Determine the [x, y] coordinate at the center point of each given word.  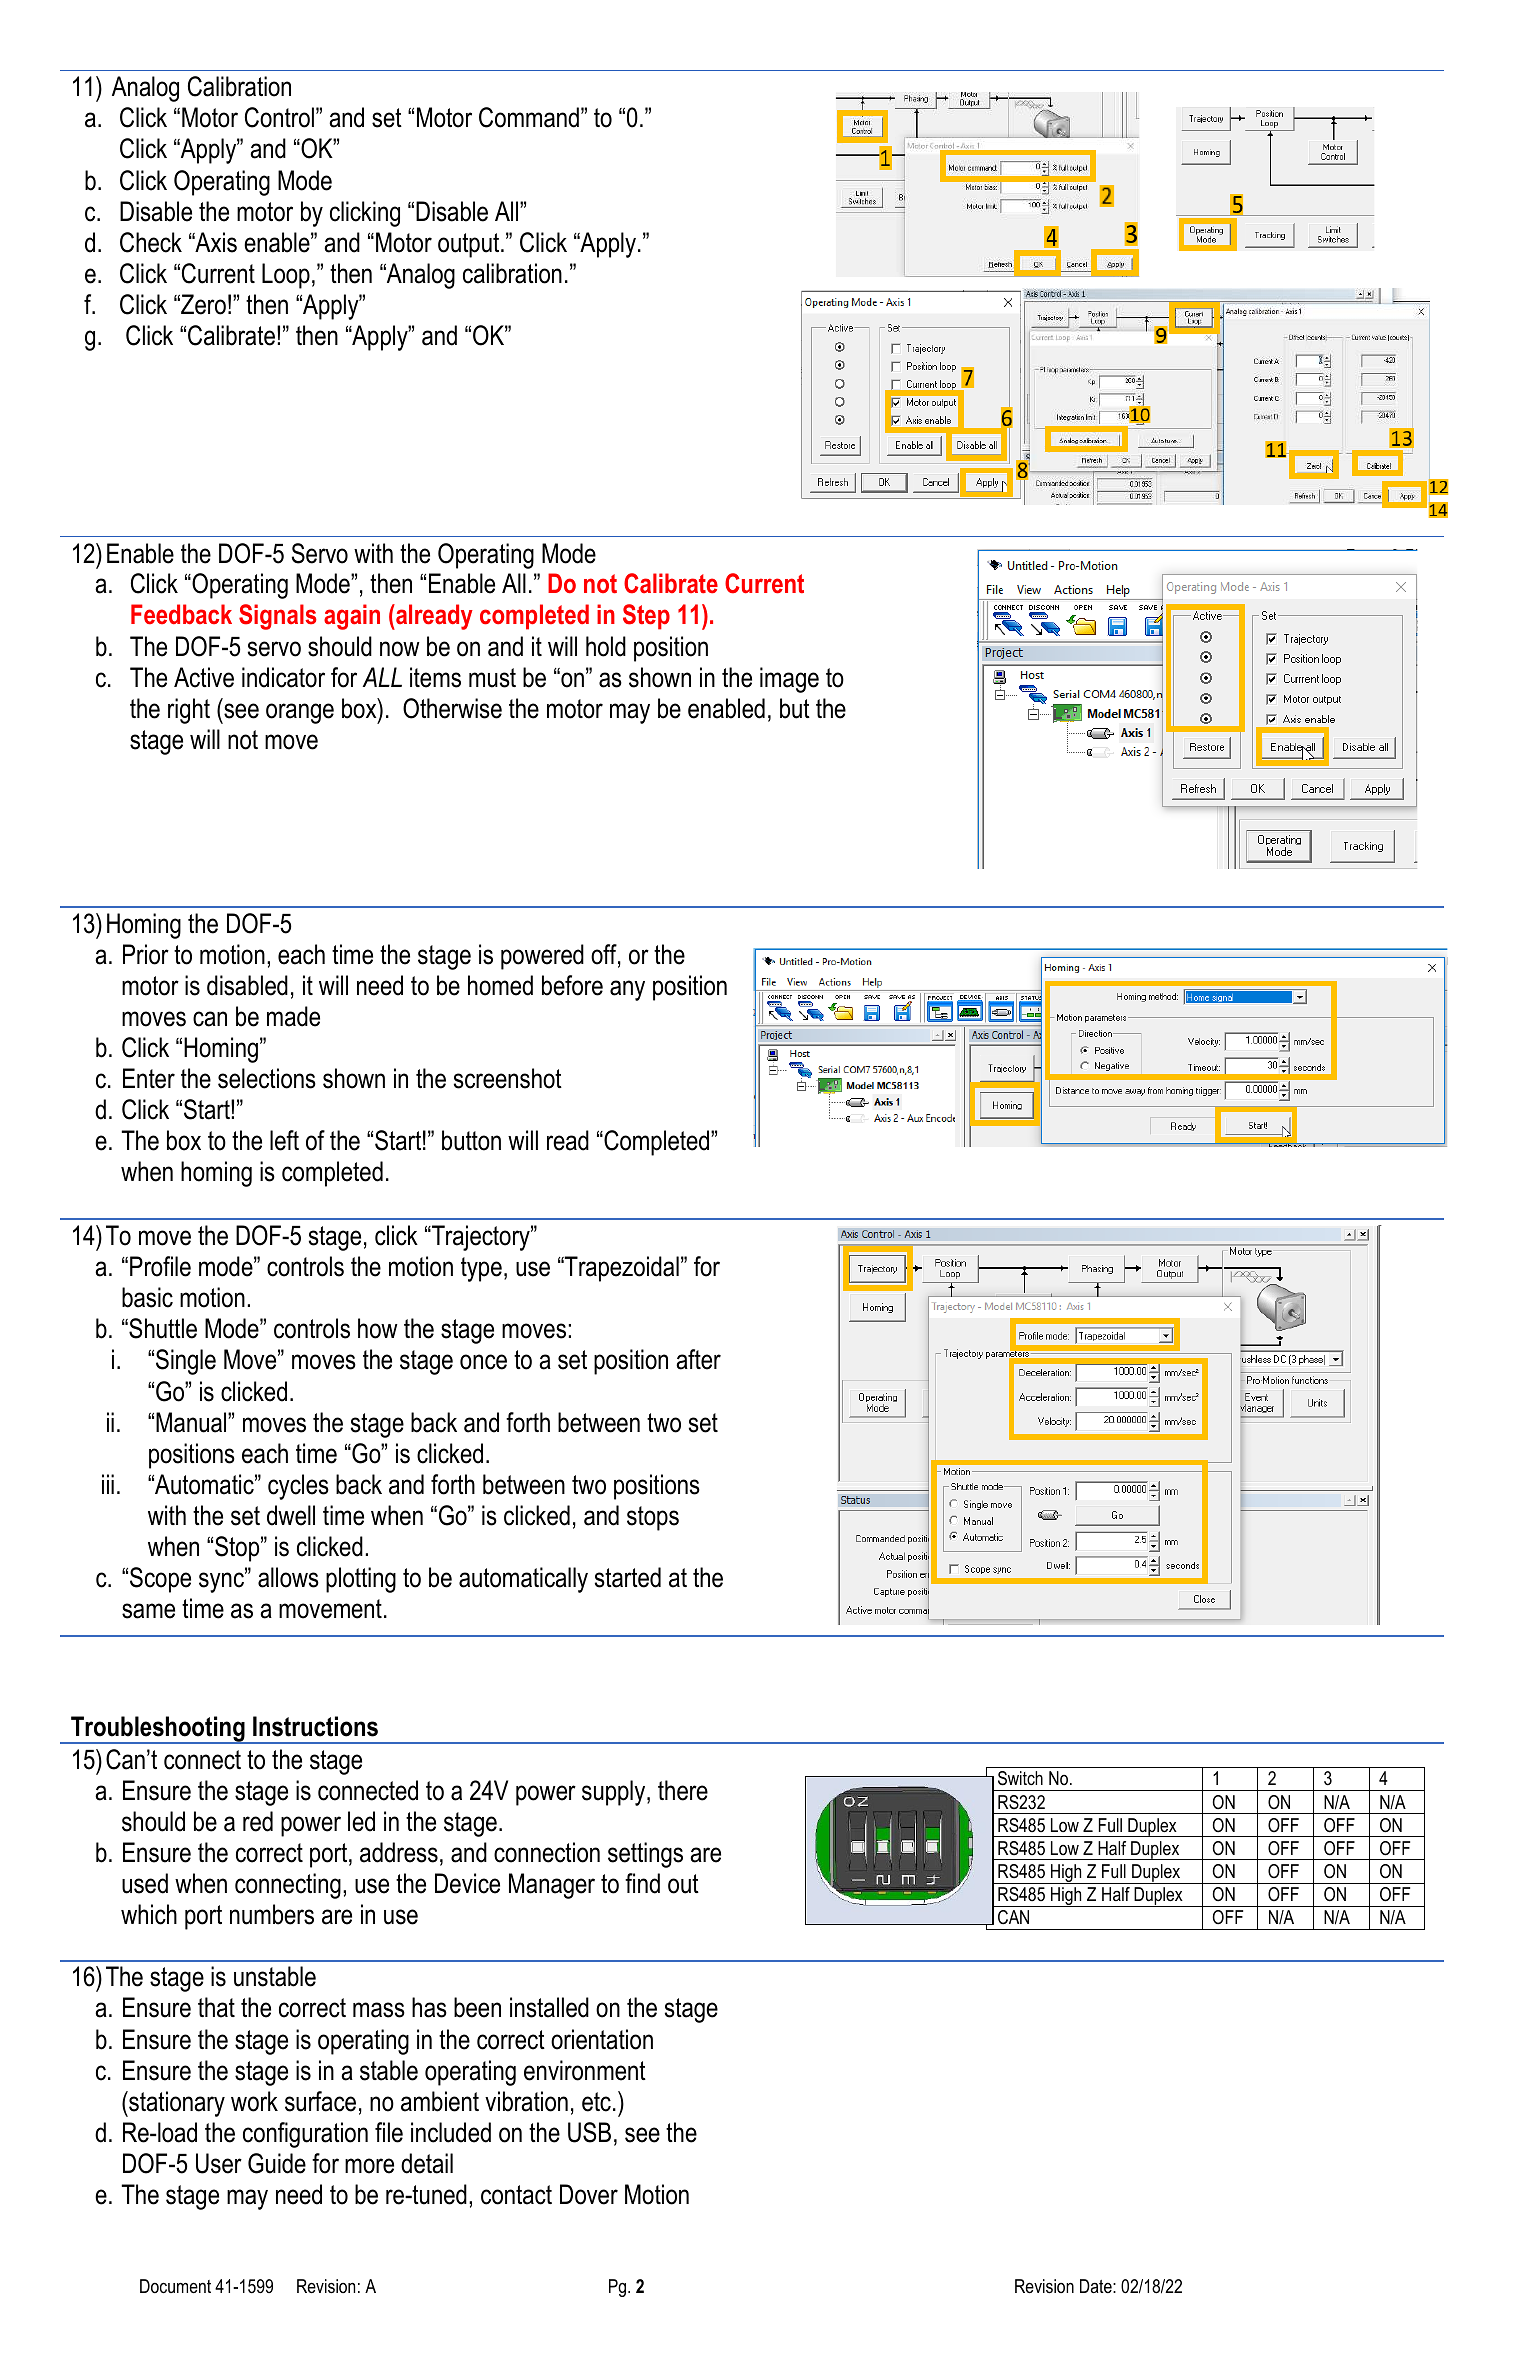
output [470, 245]
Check [151, 242]
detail [427, 2163]
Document [175, 2286]
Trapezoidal [621, 1269]
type [481, 1269]
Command [529, 117]
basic [147, 1297]
